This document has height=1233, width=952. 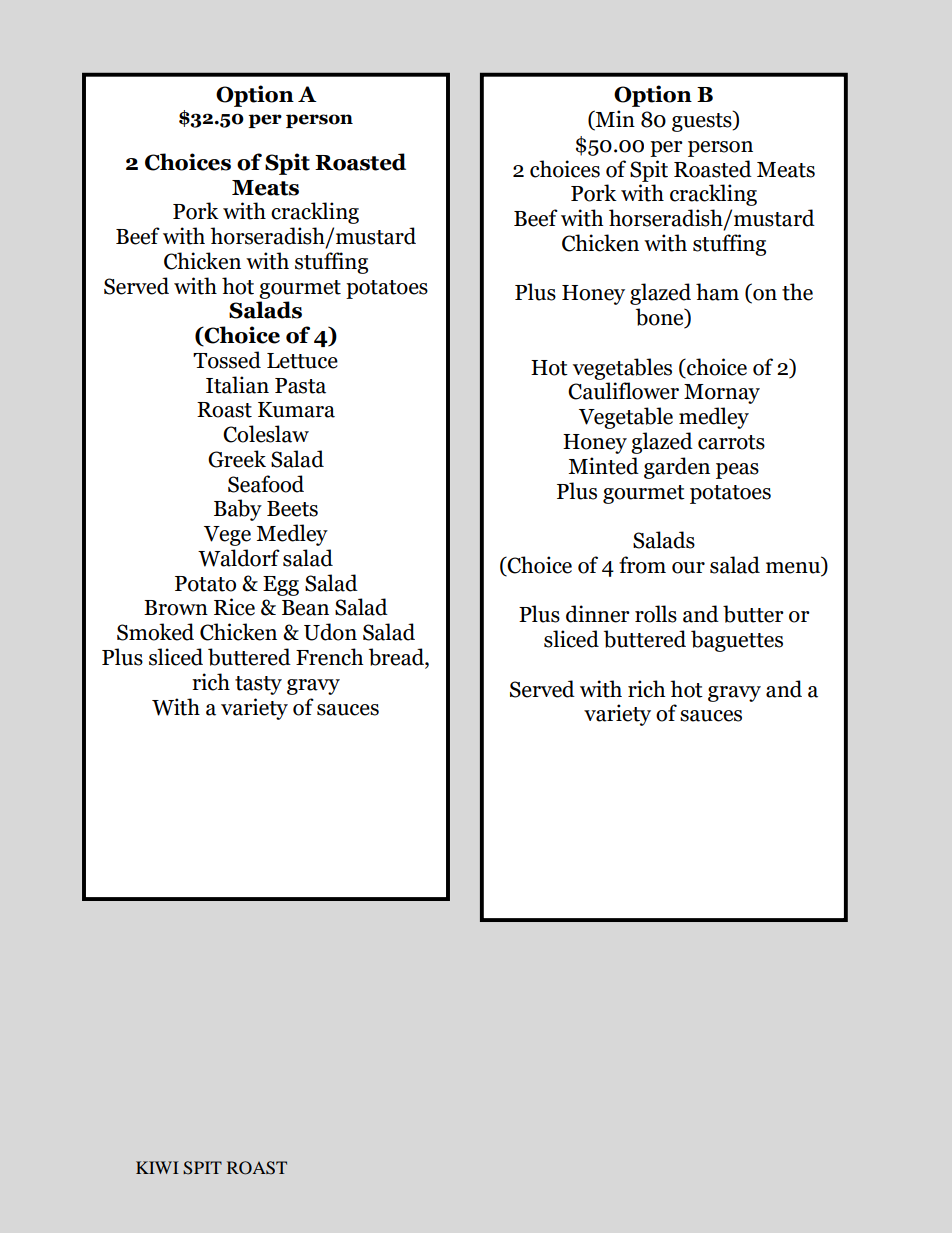 What do you see at coordinates (234, 607) in the document?
I see `Rice` at bounding box center [234, 607].
